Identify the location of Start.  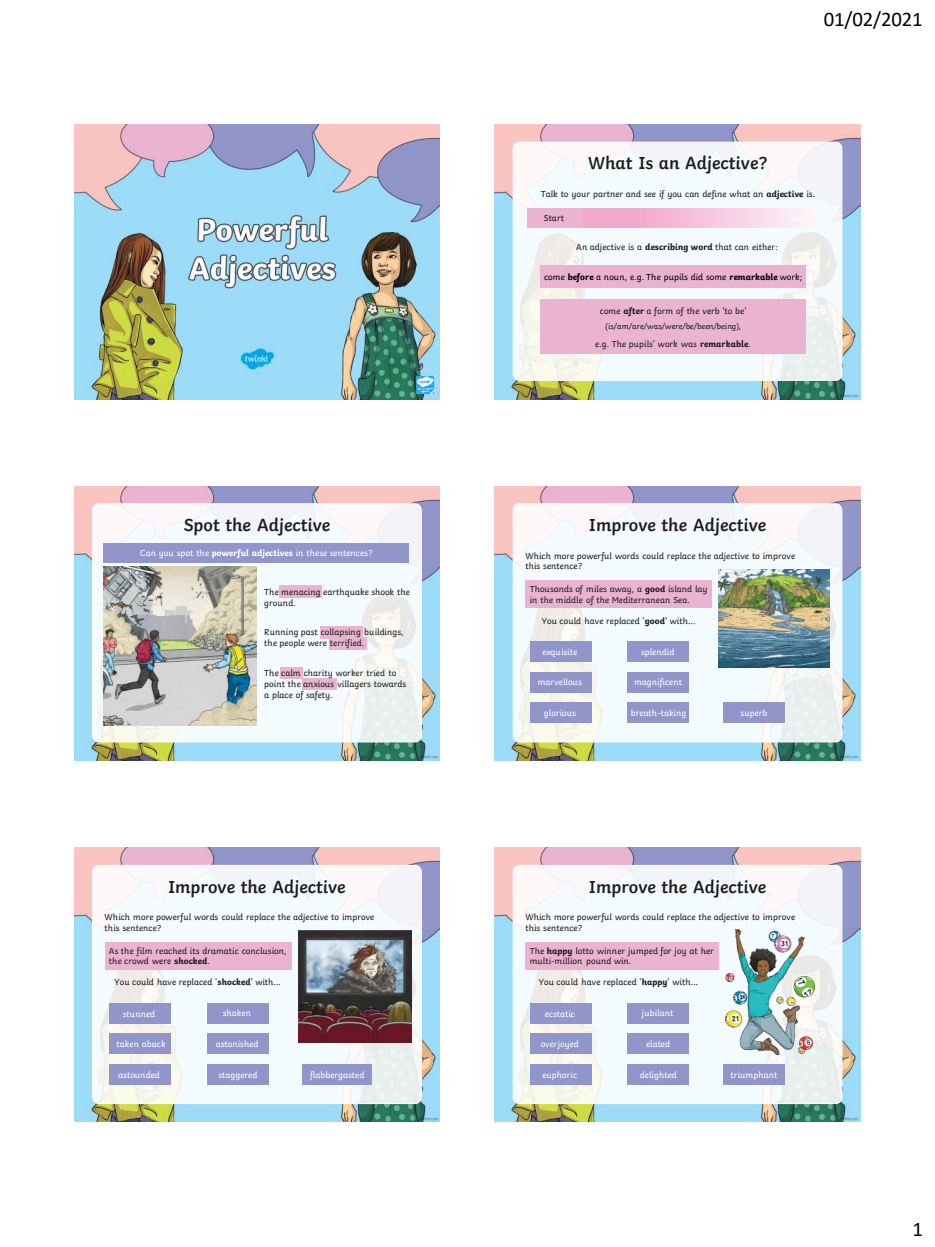
(554, 218).
